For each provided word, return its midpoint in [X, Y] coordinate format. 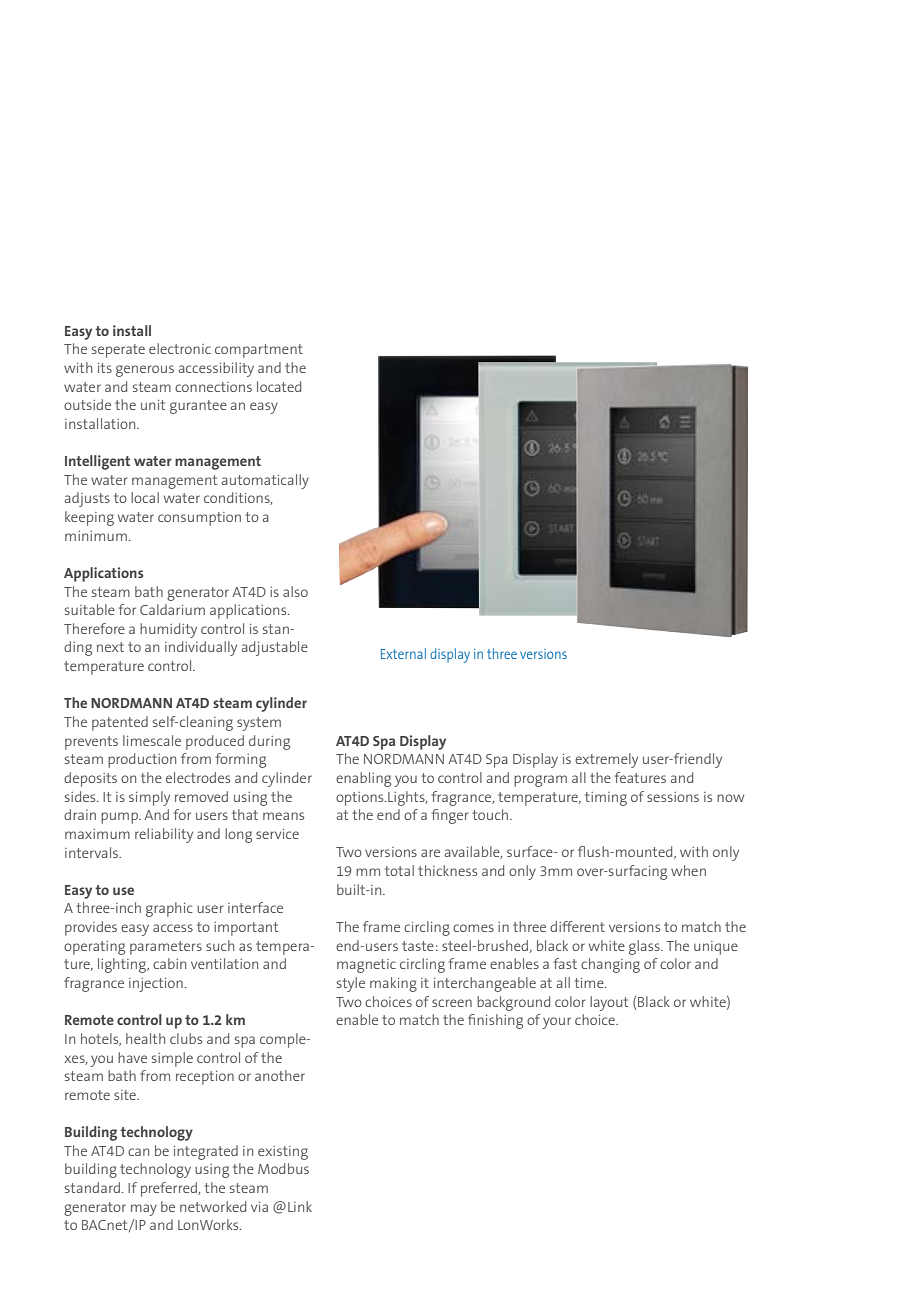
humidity [168, 630]
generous [145, 371]
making [393, 984]
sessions [673, 797]
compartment [259, 351]
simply [149, 798]
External [403, 653]
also [295, 591]
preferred [170, 1189]
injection [156, 985]
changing [610, 965]
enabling [363, 779]
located [279, 386]
